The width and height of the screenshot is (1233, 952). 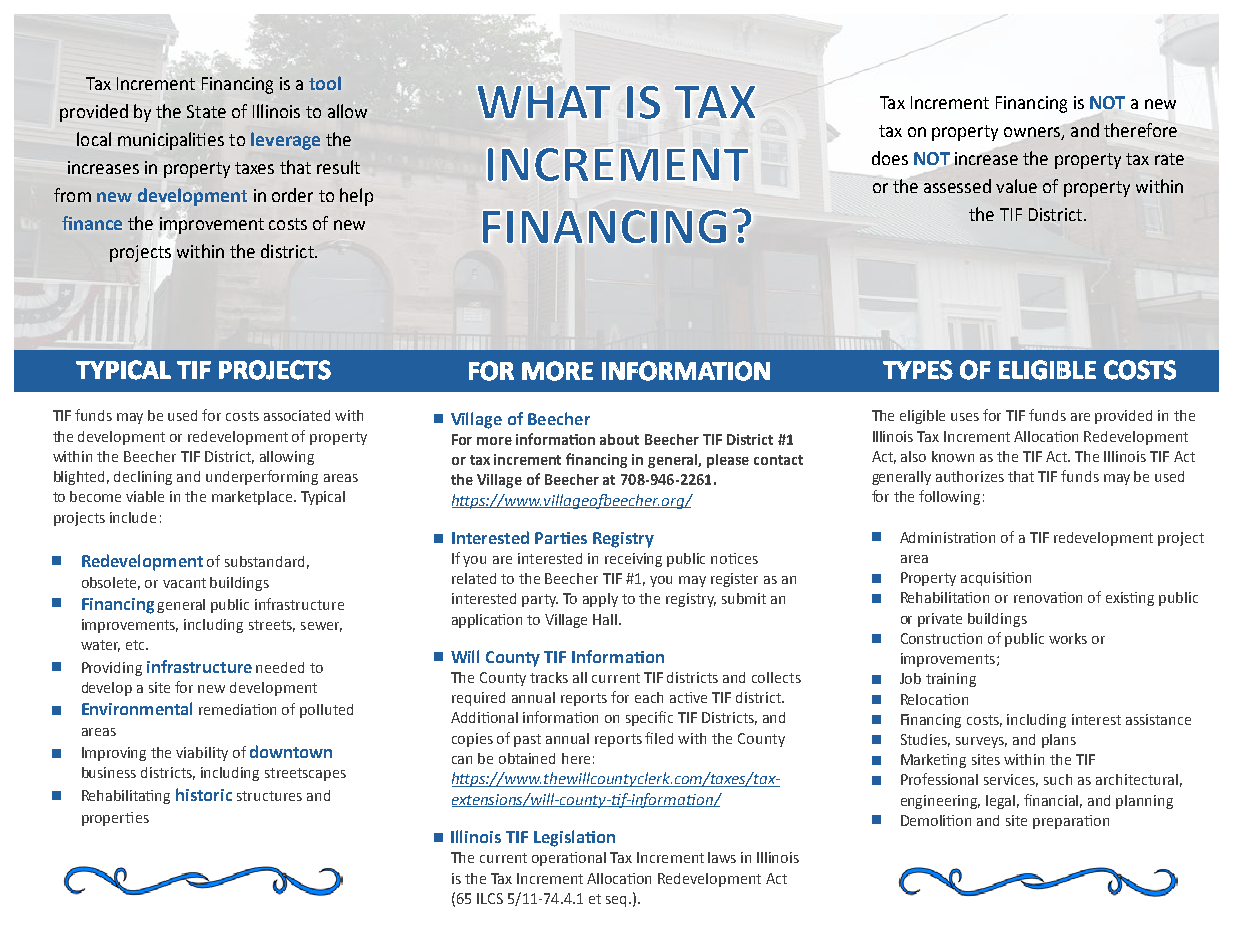 What do you see at coordinates (619, 439) in the screenshot?
I see `about` at bounding box center [619, 439].
